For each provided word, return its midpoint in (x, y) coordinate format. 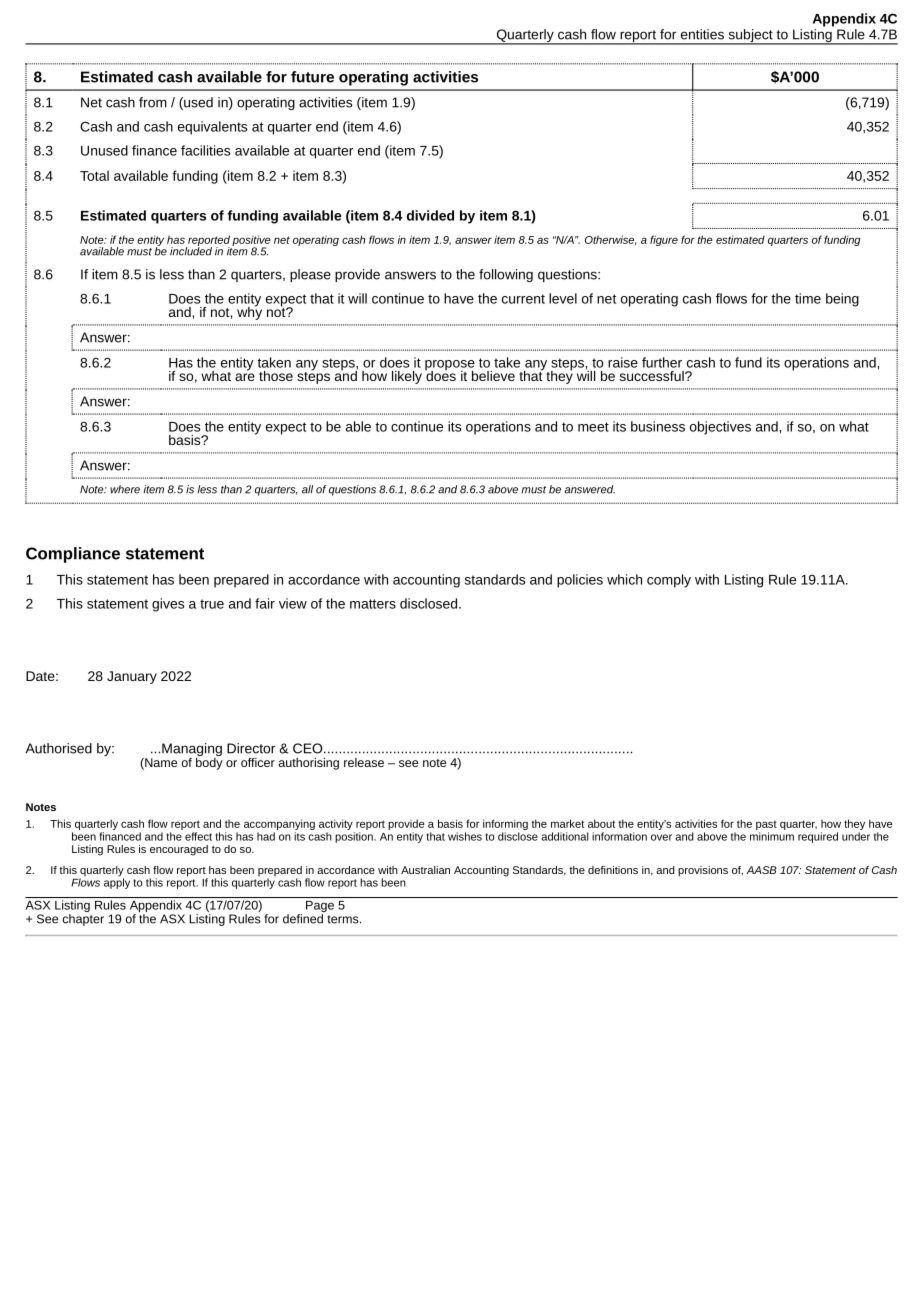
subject (750, 37)
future (312, 77)
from (153, 102)
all (307, 489)
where (125, 489)
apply (117, 882)
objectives (720, 428)
